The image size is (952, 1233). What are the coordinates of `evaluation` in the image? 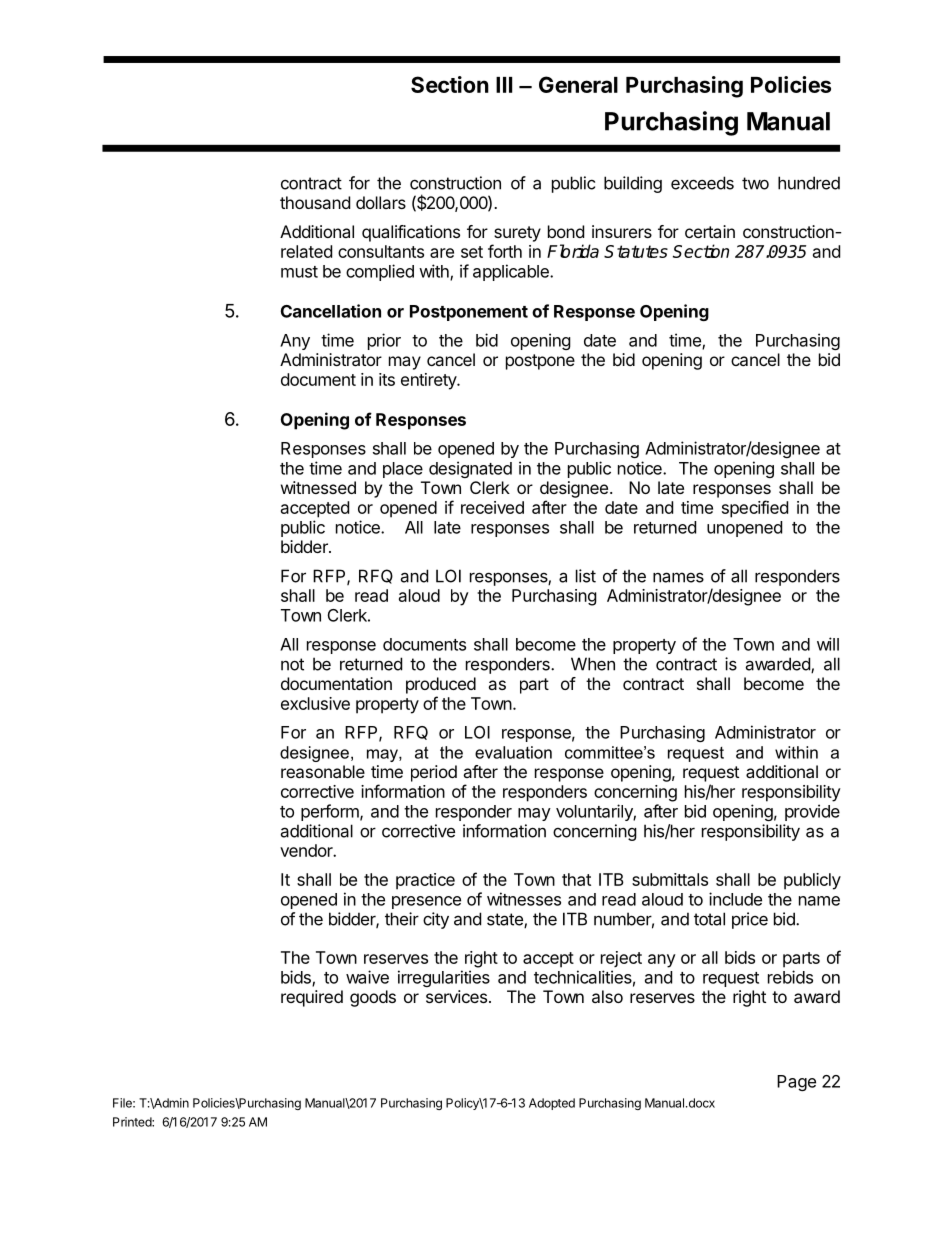 It's located at (513, 752).
